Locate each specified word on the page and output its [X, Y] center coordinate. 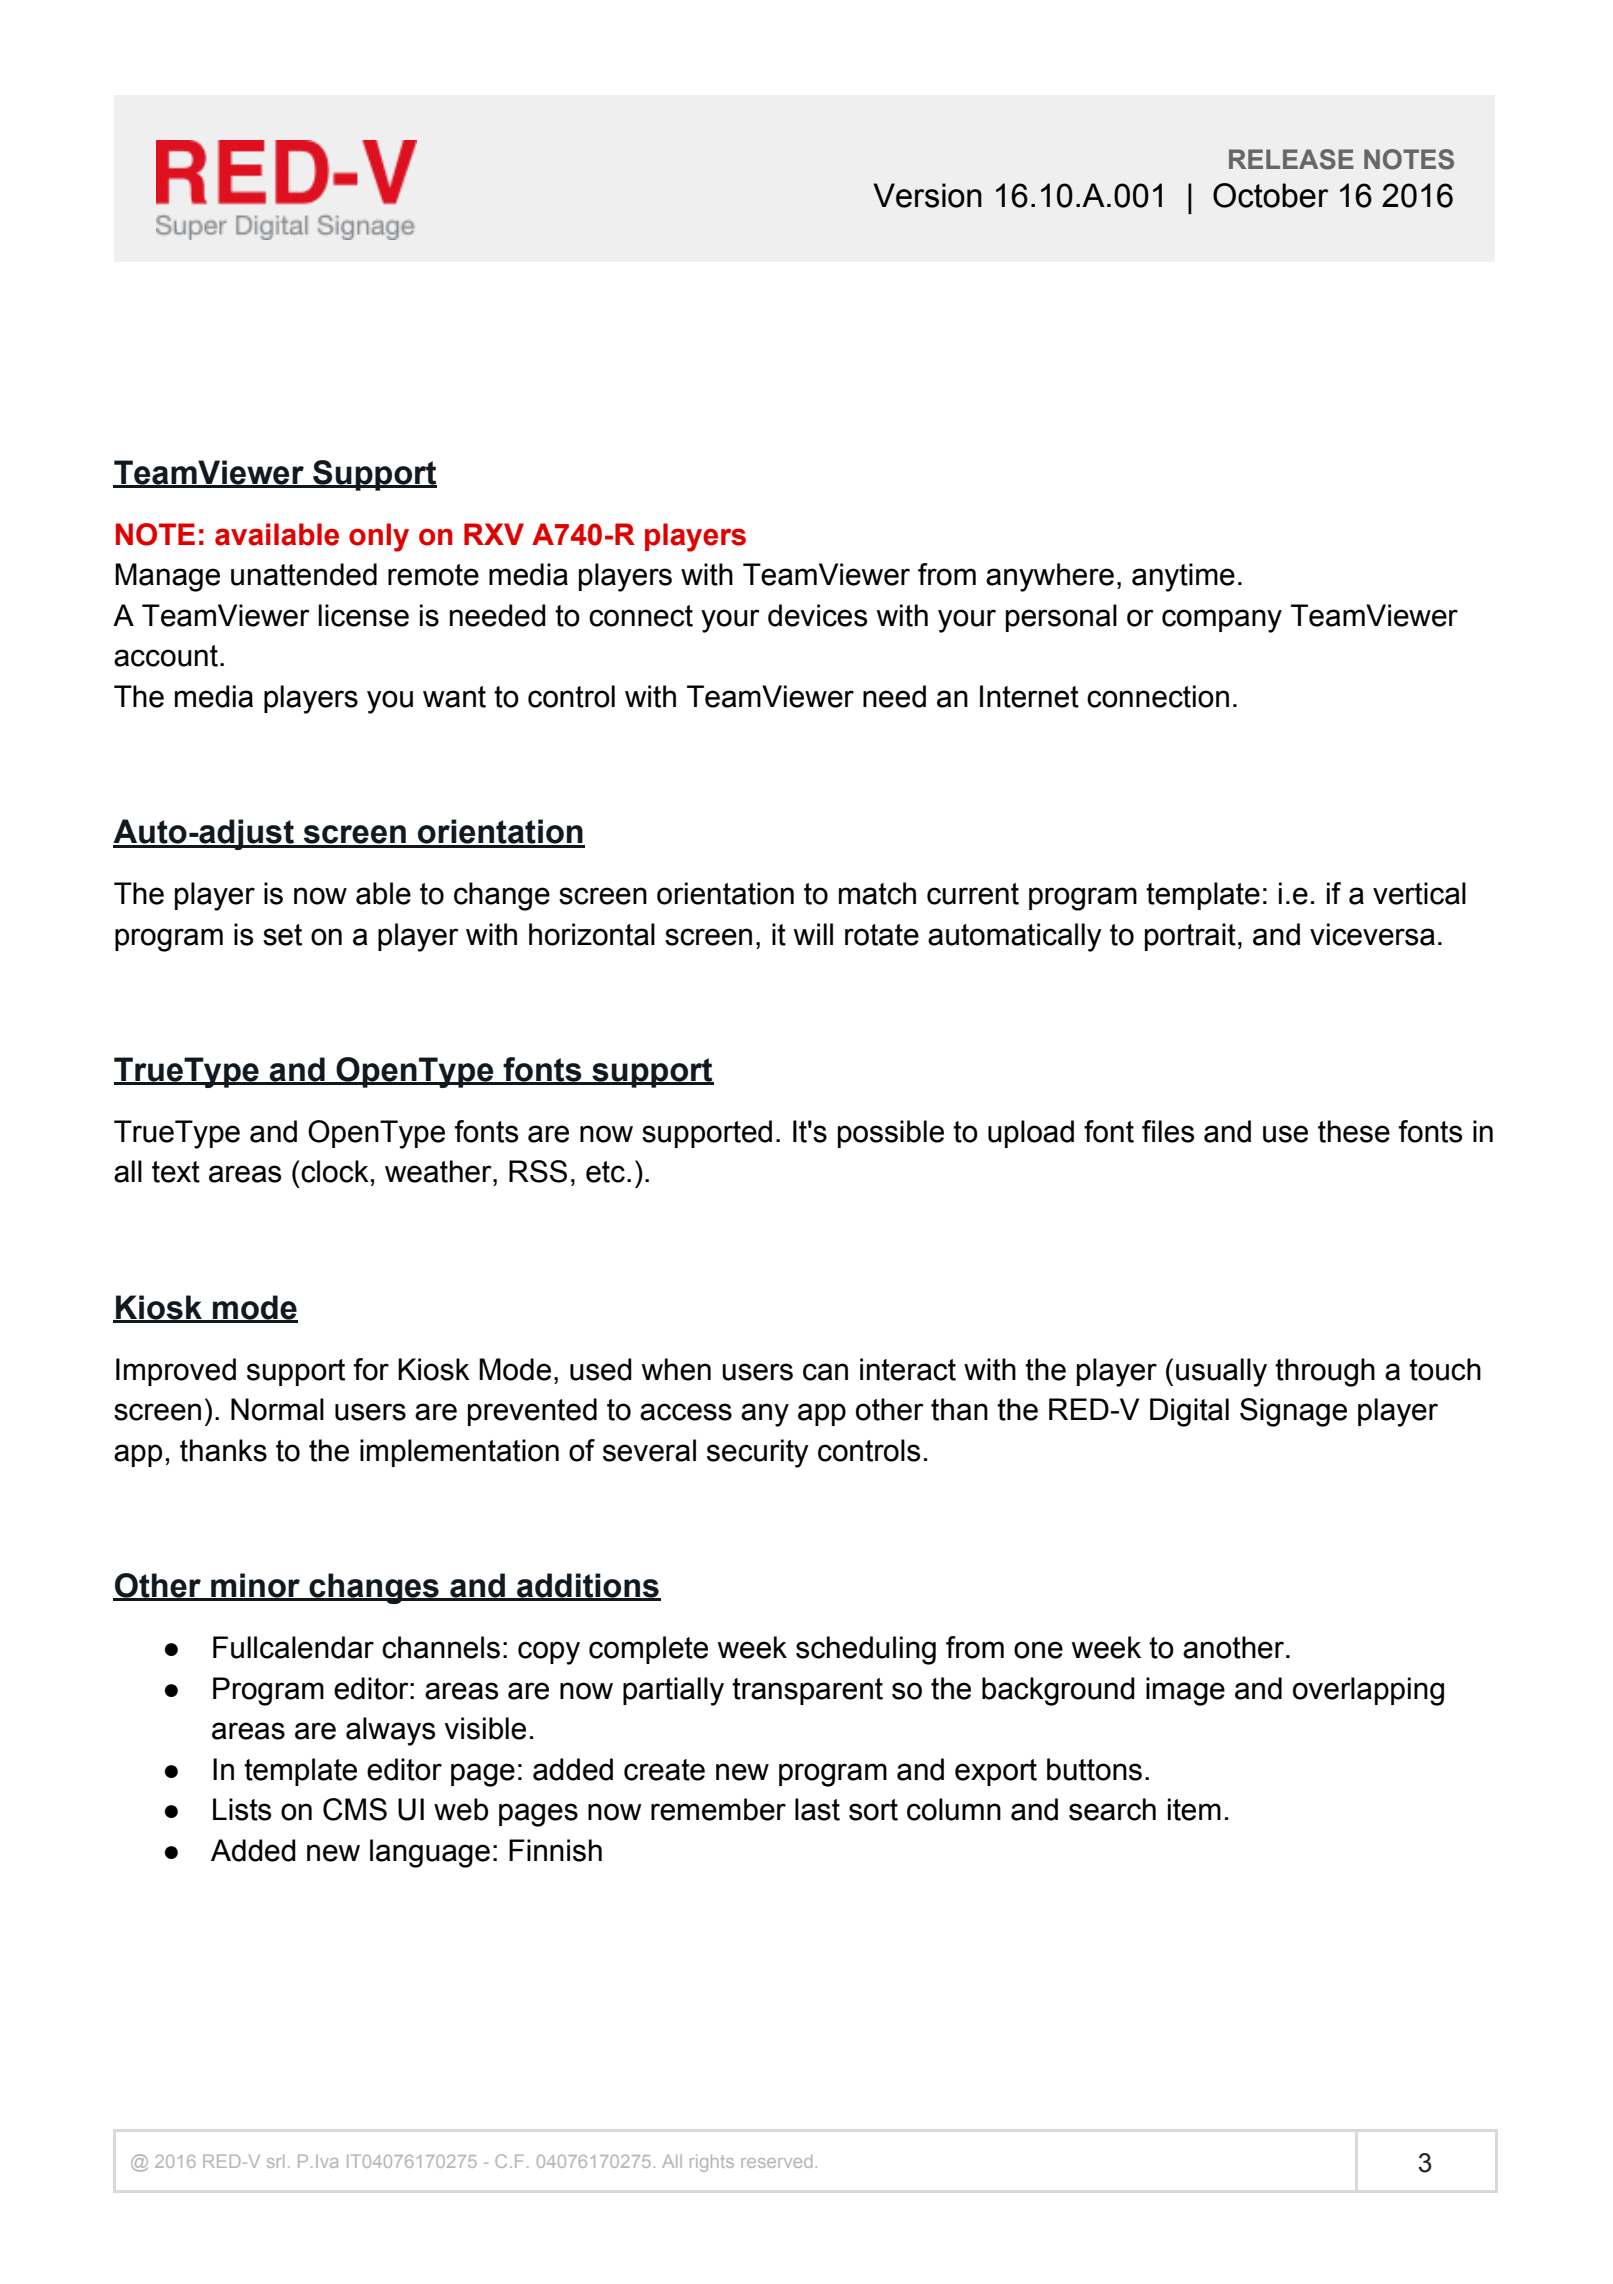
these [1354, 1131]
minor [255, 1586]
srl [275, 2161]
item [1194, 1809]
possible [891, 1134]
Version [927, 195]
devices [817, 615]
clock [334, 1171]
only [379, 537]
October [1271, 195]
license [363, 615]
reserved [776, 2161]
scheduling [866, 1650]
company [1222, 621]
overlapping [1368, 1691]
